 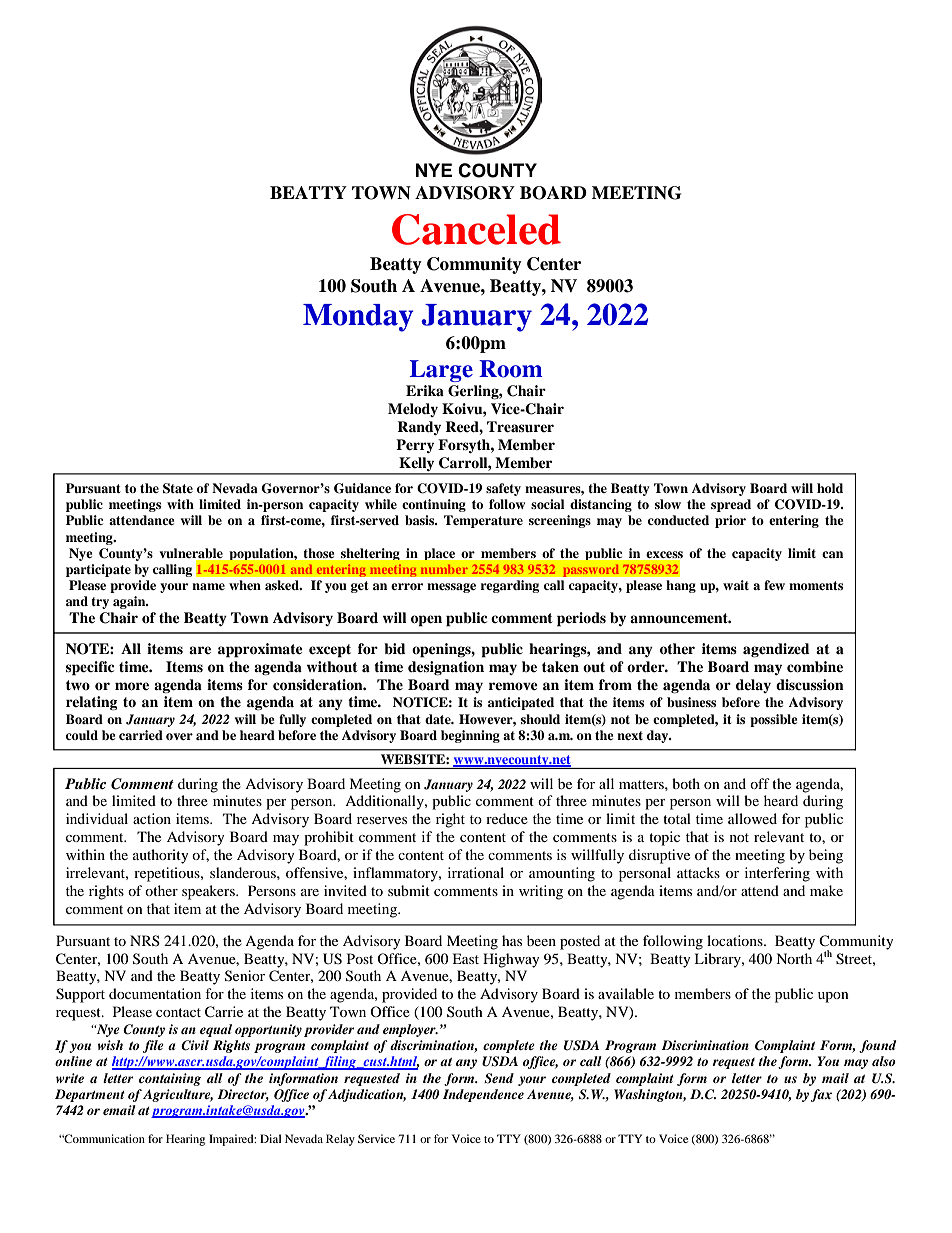 What do you see at coordinates (821, 1095) in the screenshot?
I see `fax` at bounding box center [821, 1095].
